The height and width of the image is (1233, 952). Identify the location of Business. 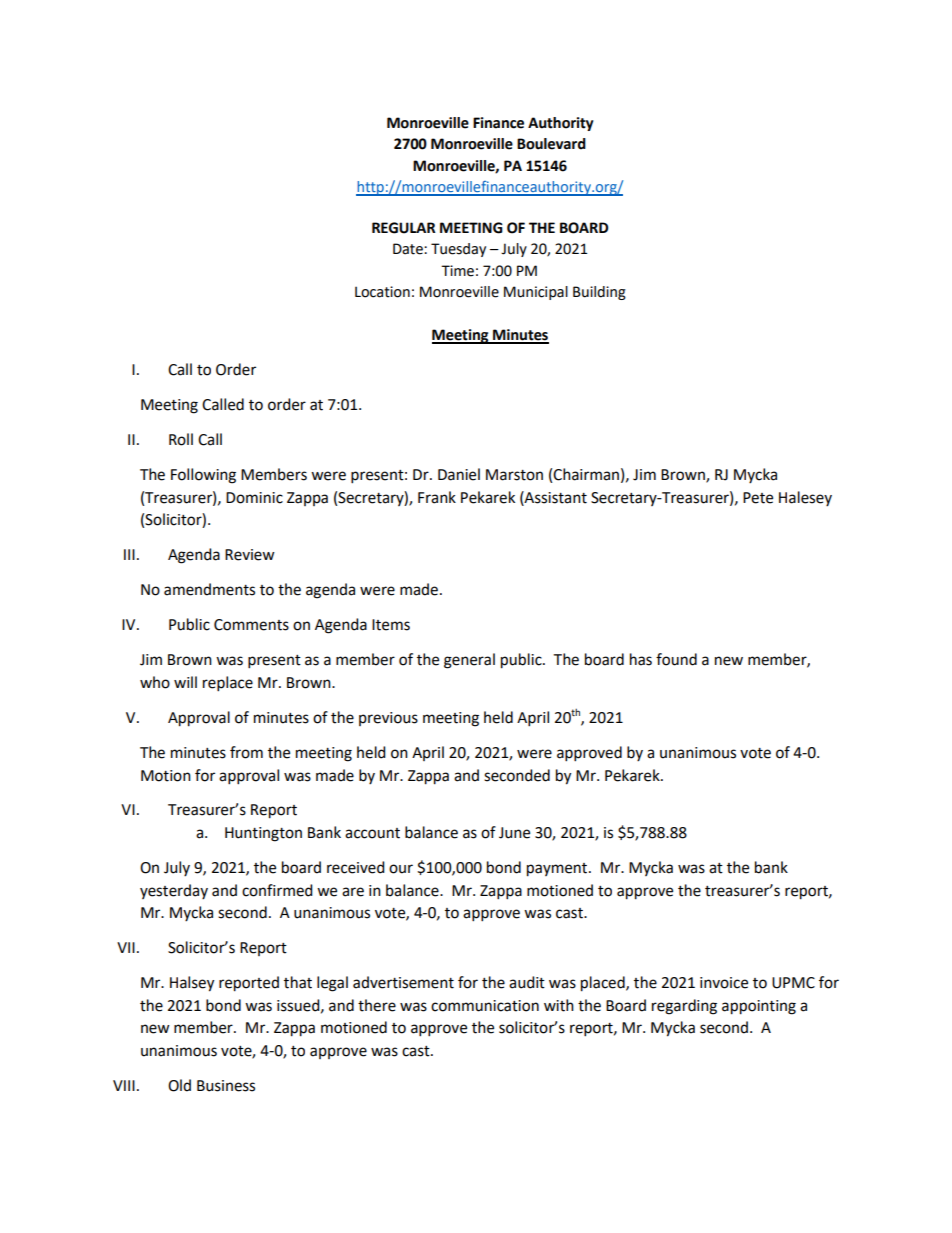
(226, 1086).
